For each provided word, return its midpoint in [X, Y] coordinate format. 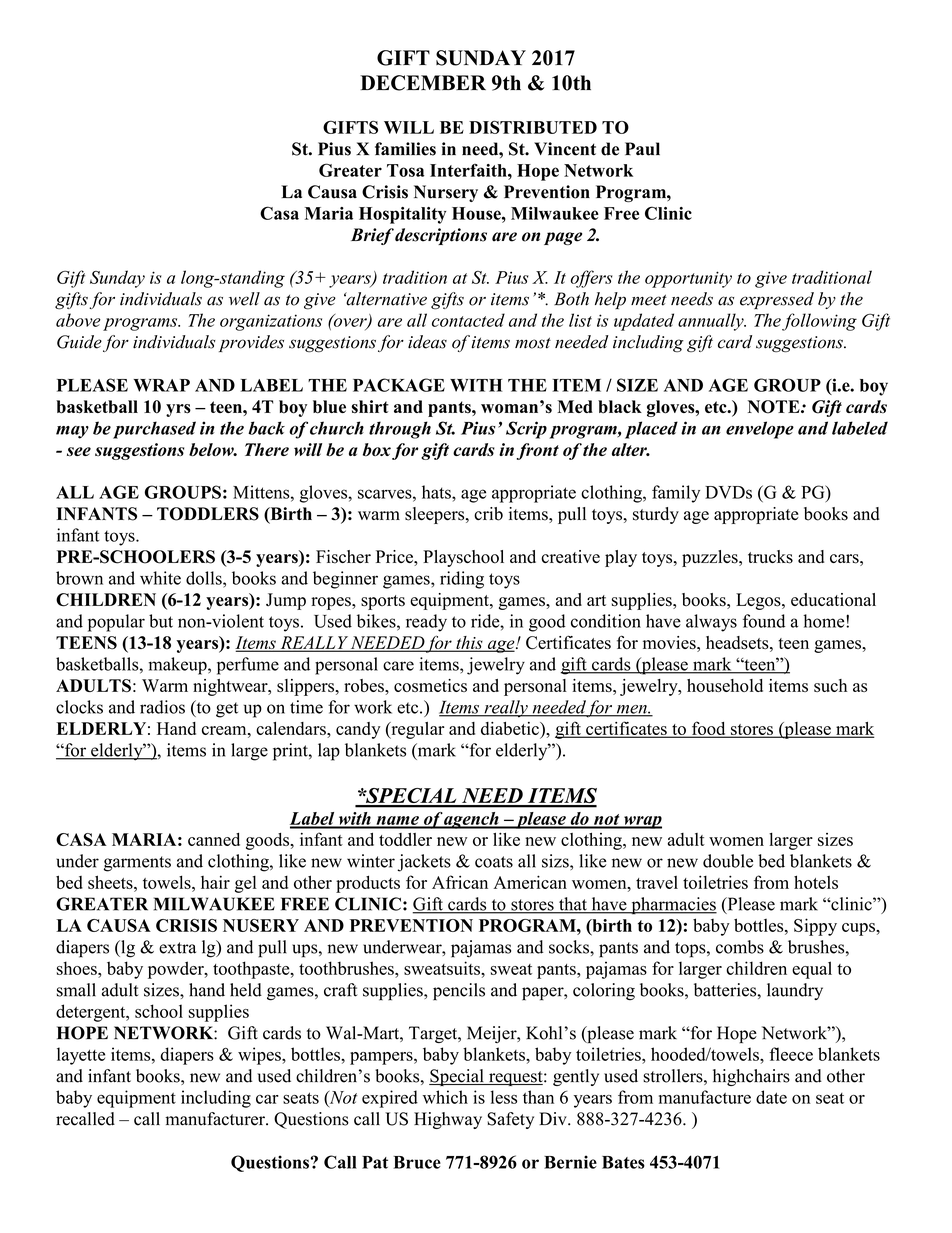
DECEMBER [423, 83]
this [469, 643]
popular [116, 623]
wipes [260, 1056]
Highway [448, 1120]
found [764, 621]
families [405, 149]
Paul [642, 149]
